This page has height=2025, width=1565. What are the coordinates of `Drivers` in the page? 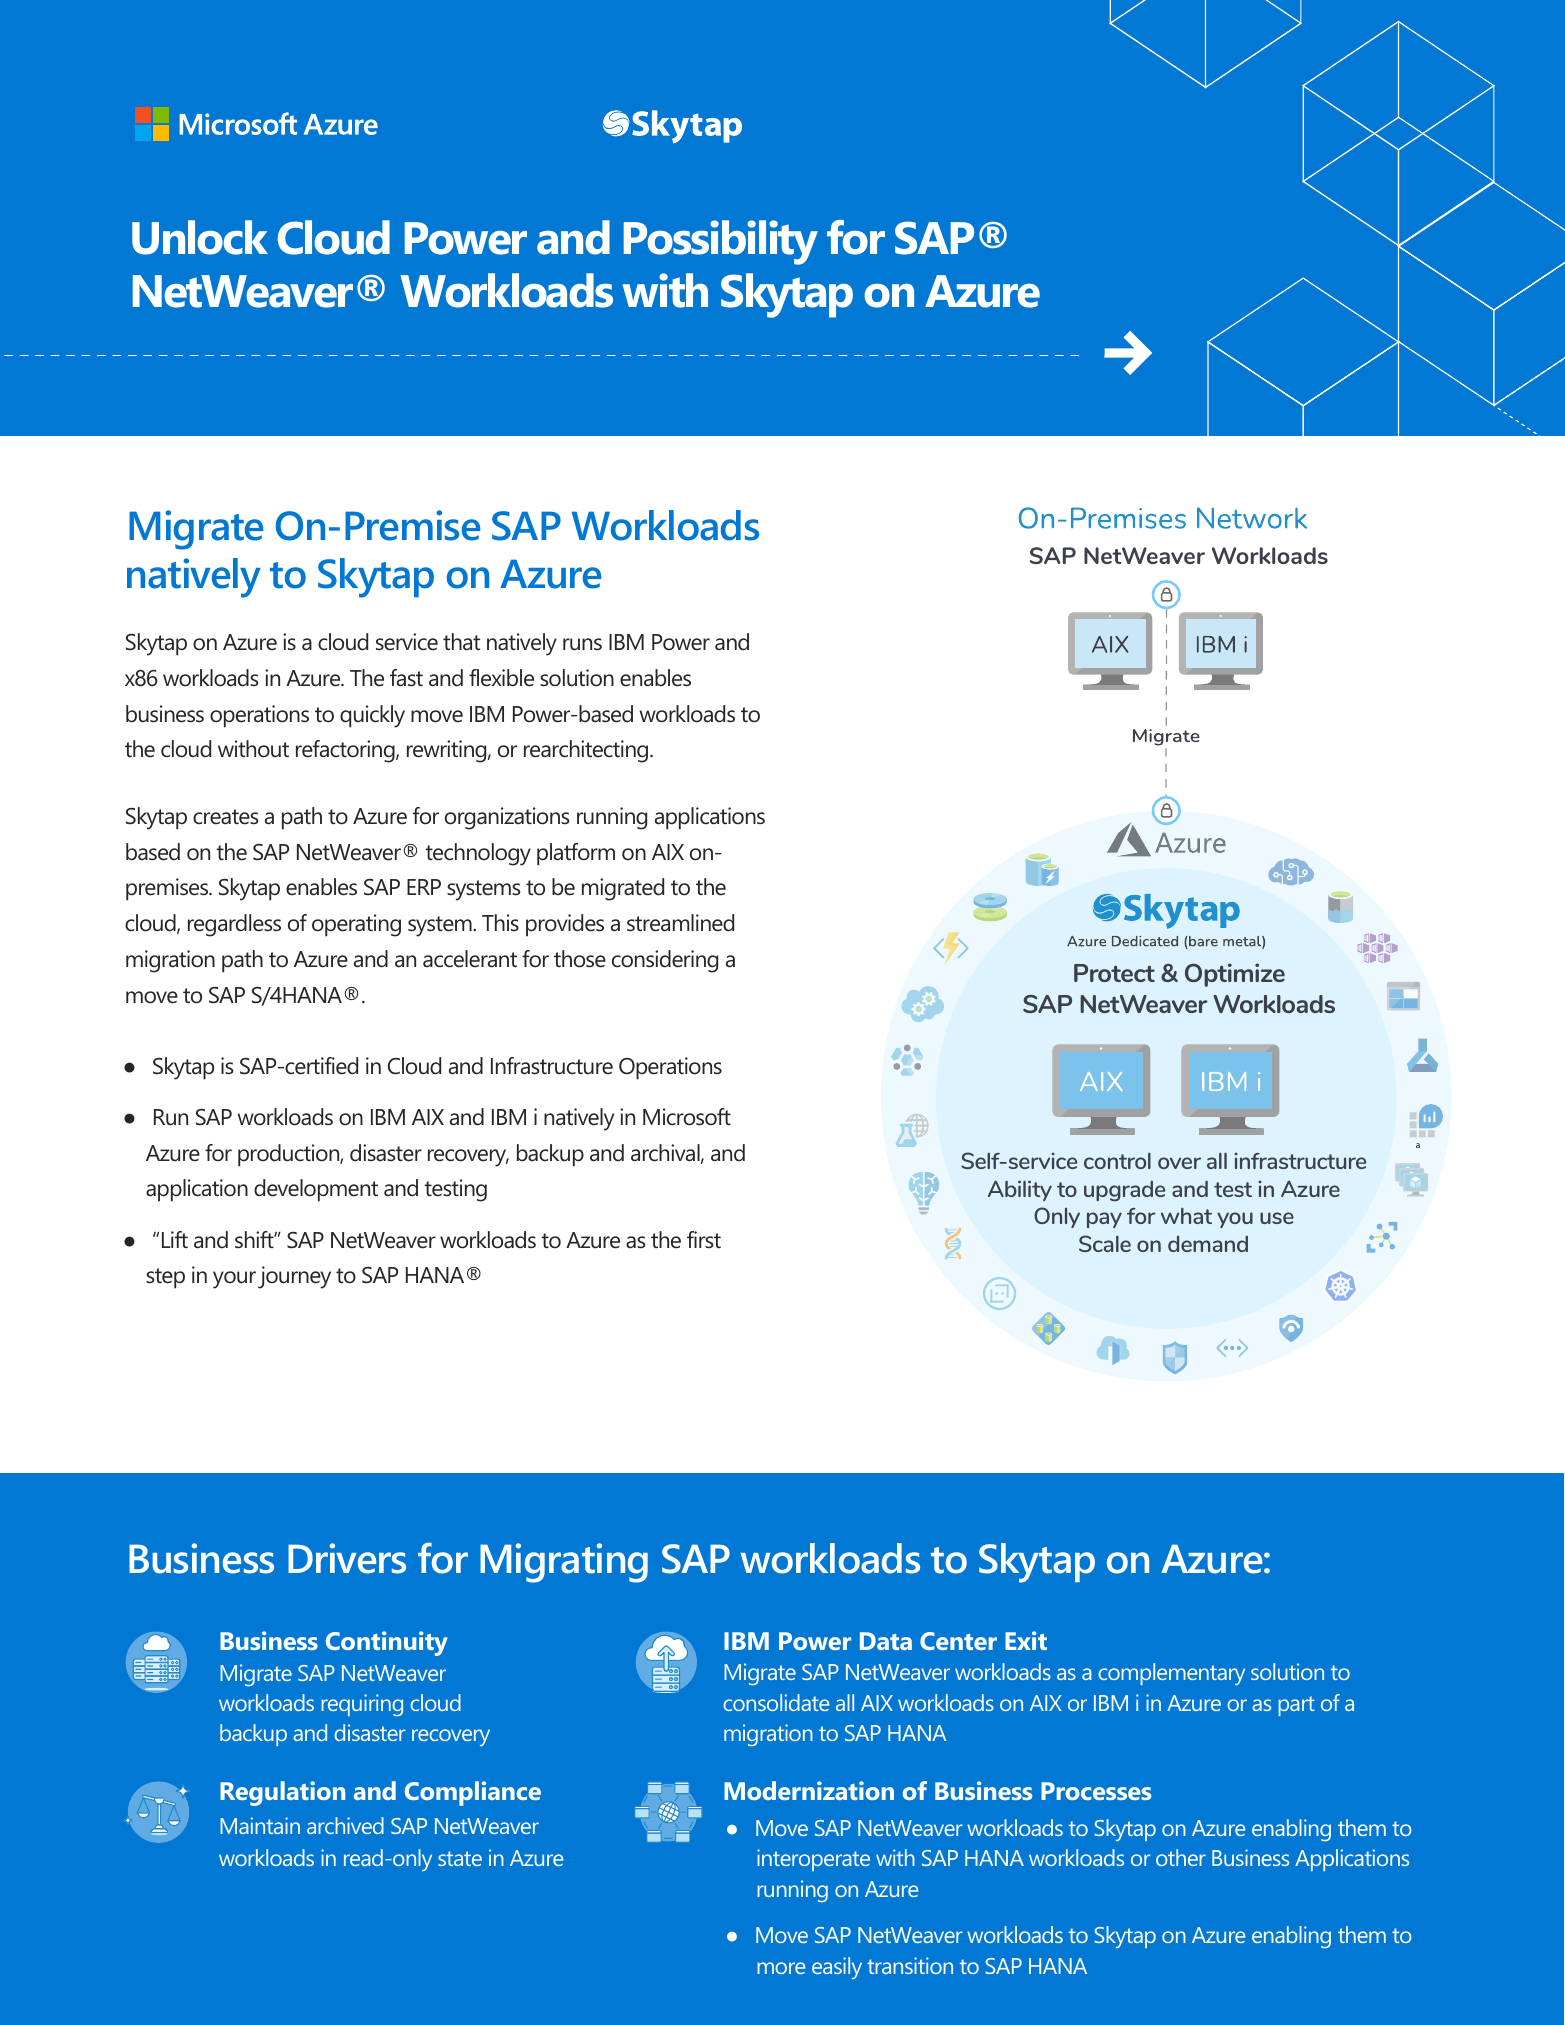 It's located at (347, 1558).
